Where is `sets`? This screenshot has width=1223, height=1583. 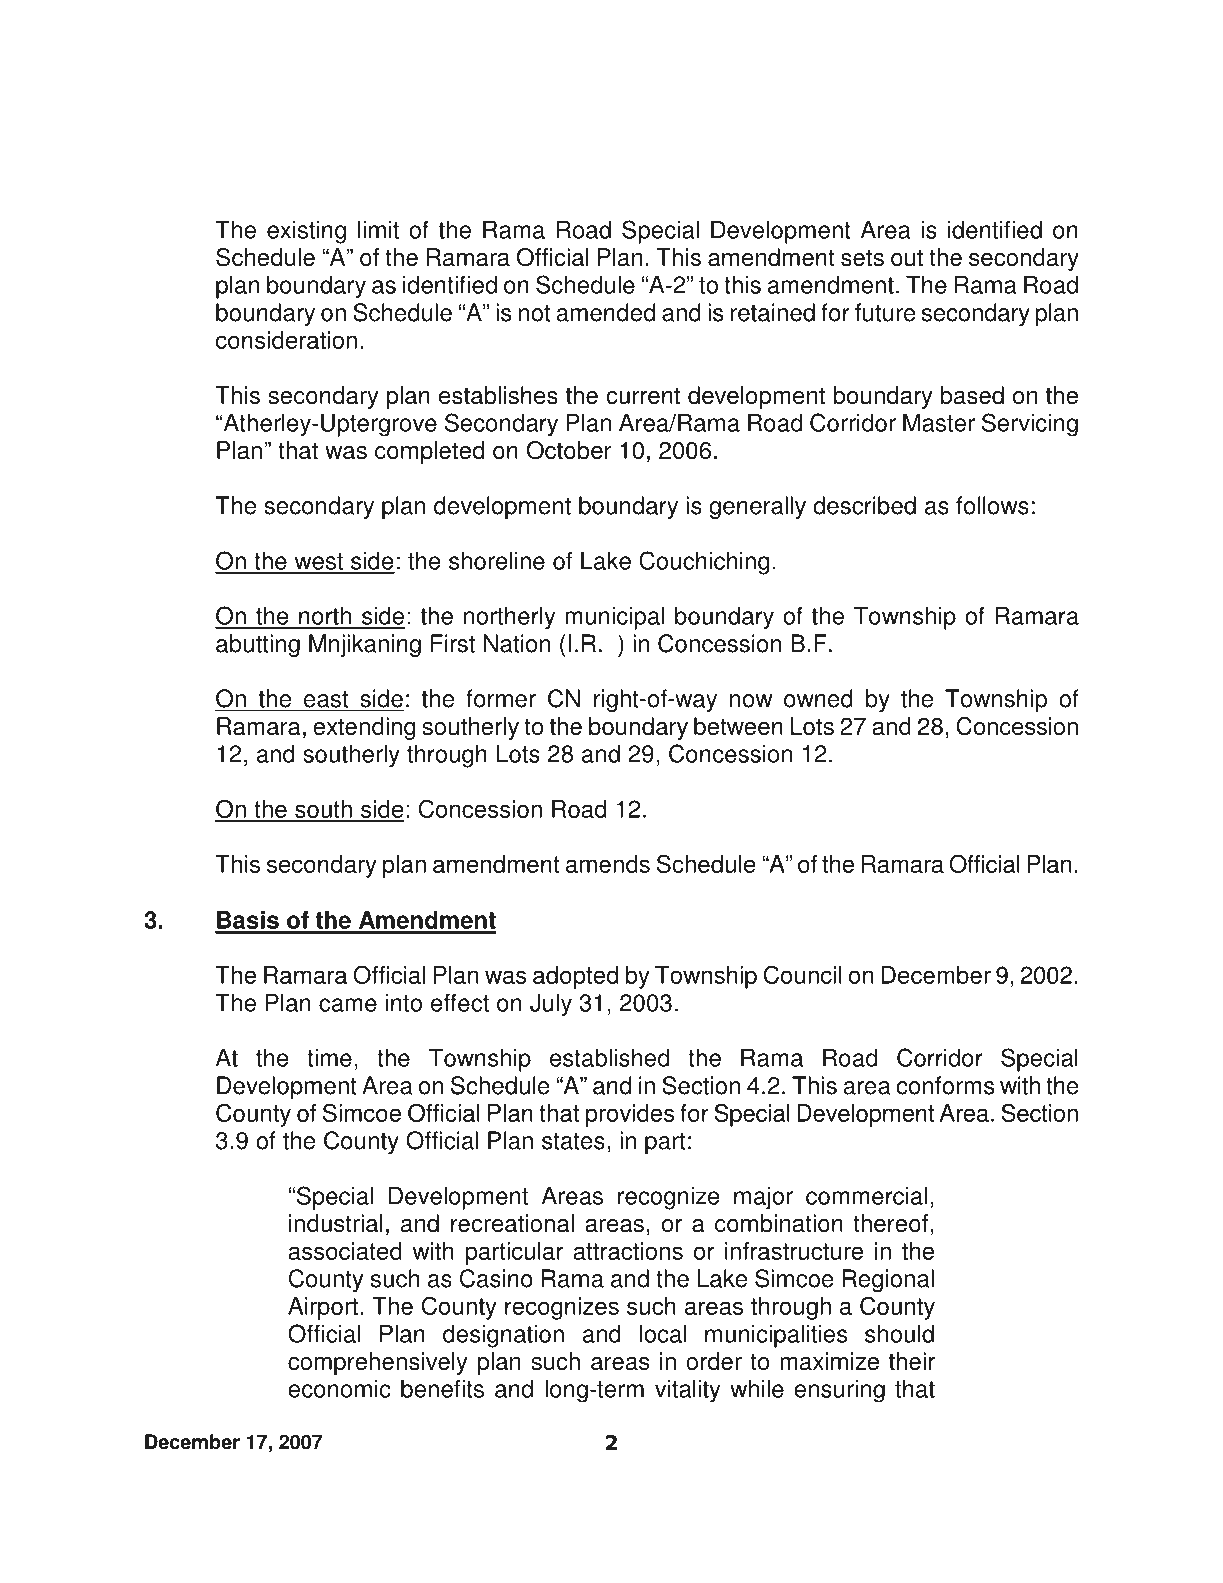
sets is located at coordinates (862, 258).
